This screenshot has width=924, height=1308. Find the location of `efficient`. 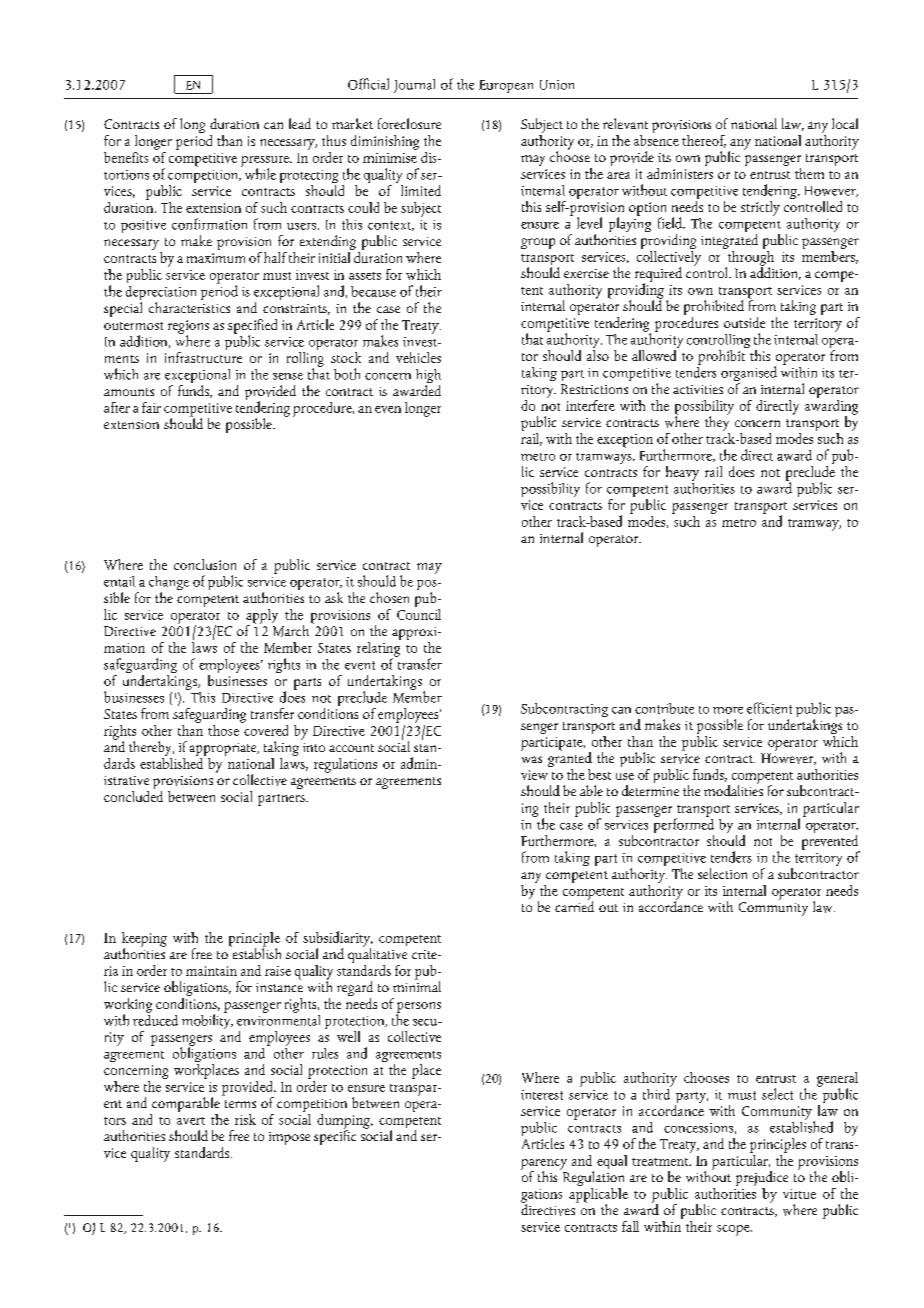

efficient is located at coordinates (769, 708).
